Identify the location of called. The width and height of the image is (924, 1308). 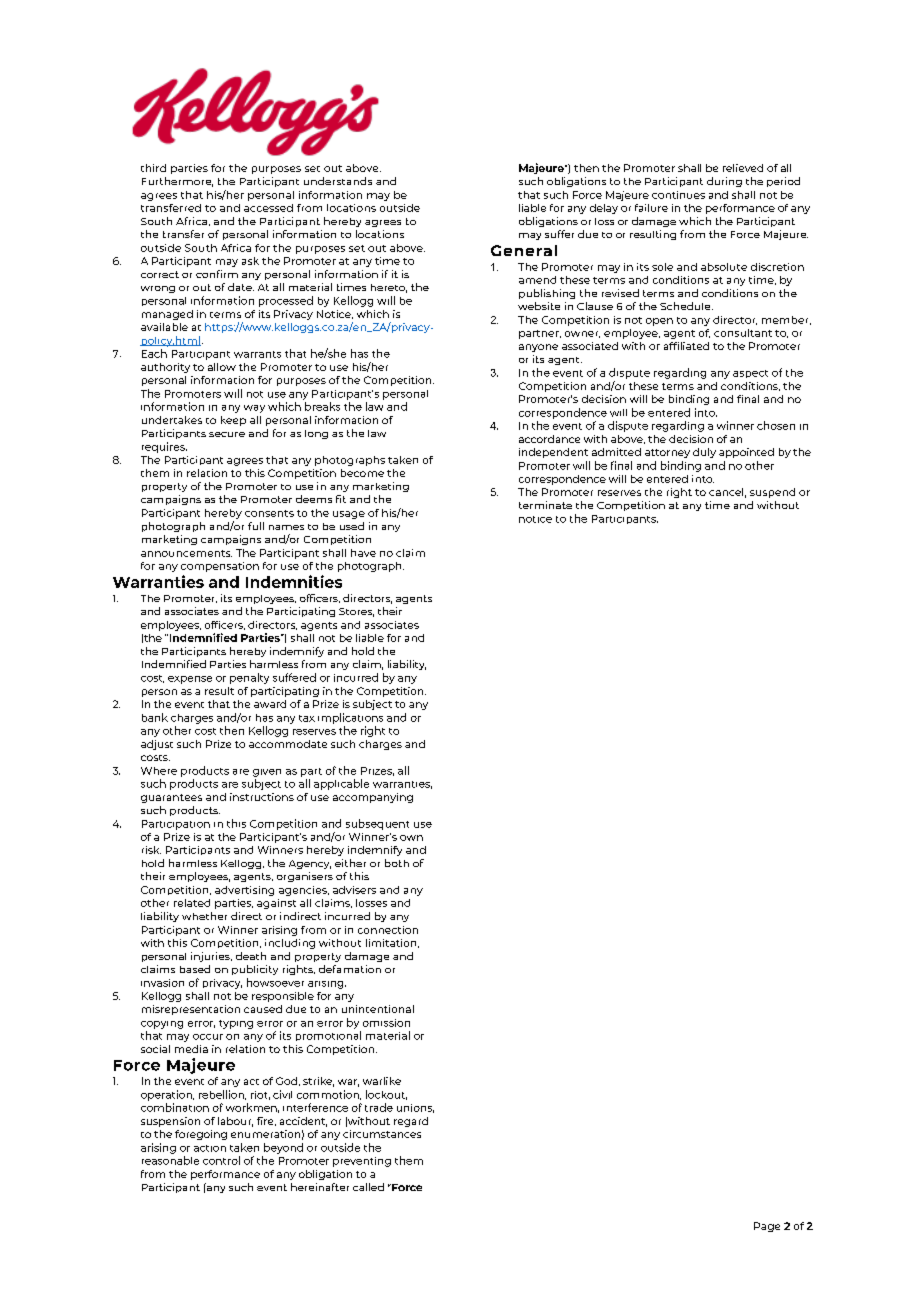
(368, 1187).
